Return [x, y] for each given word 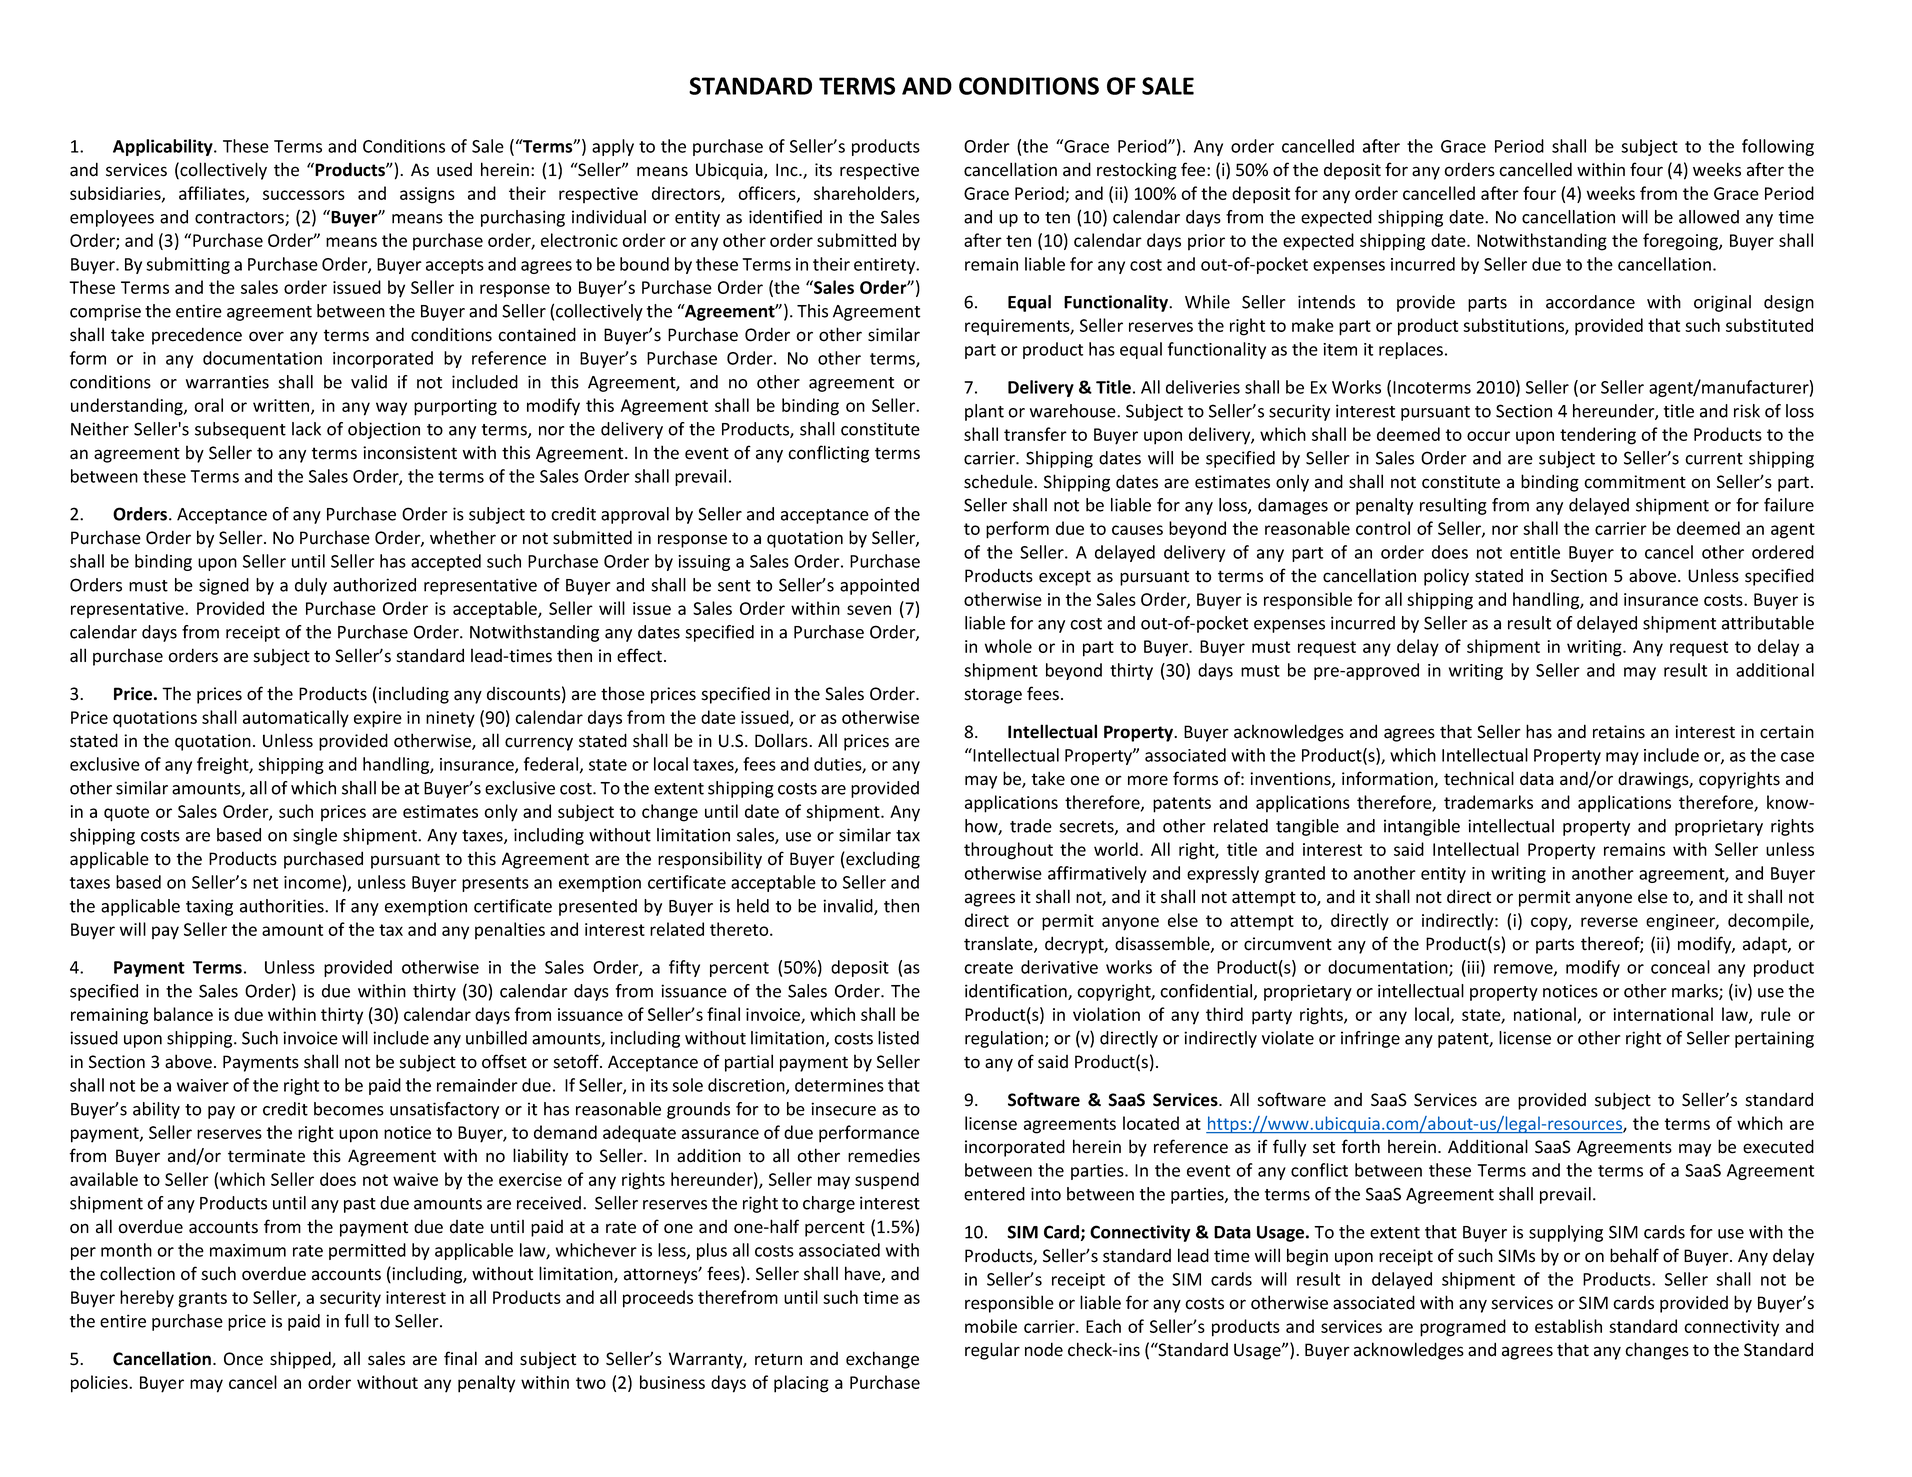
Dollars [782, 740]
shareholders [865, 194]
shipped [301, 1360]
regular [992, 1351]
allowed [1709, 217]
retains [1619, 732]
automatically [296, 719]
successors [304, 195]
